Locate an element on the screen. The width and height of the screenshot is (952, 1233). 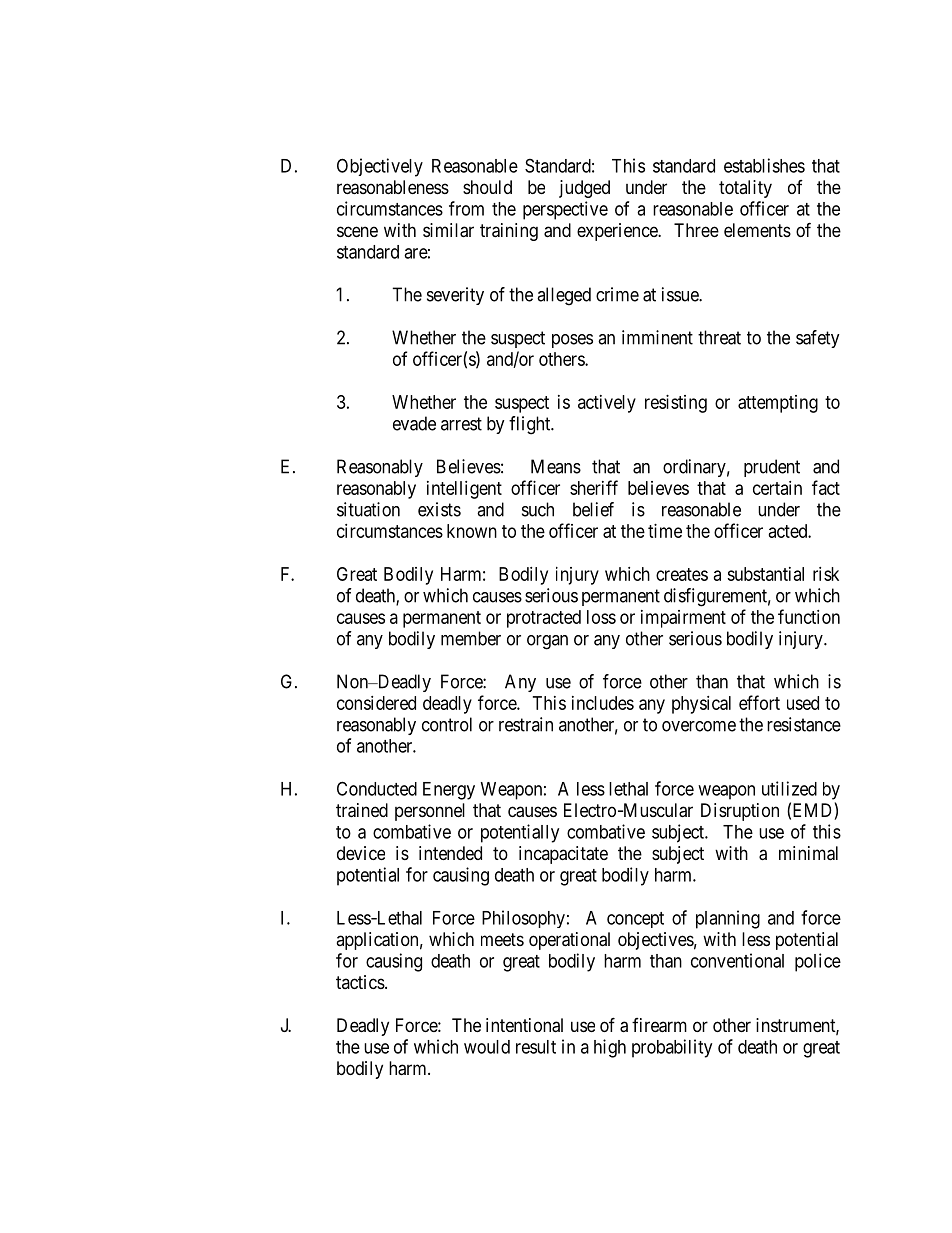
actively is located at coordinates (607, 404).
